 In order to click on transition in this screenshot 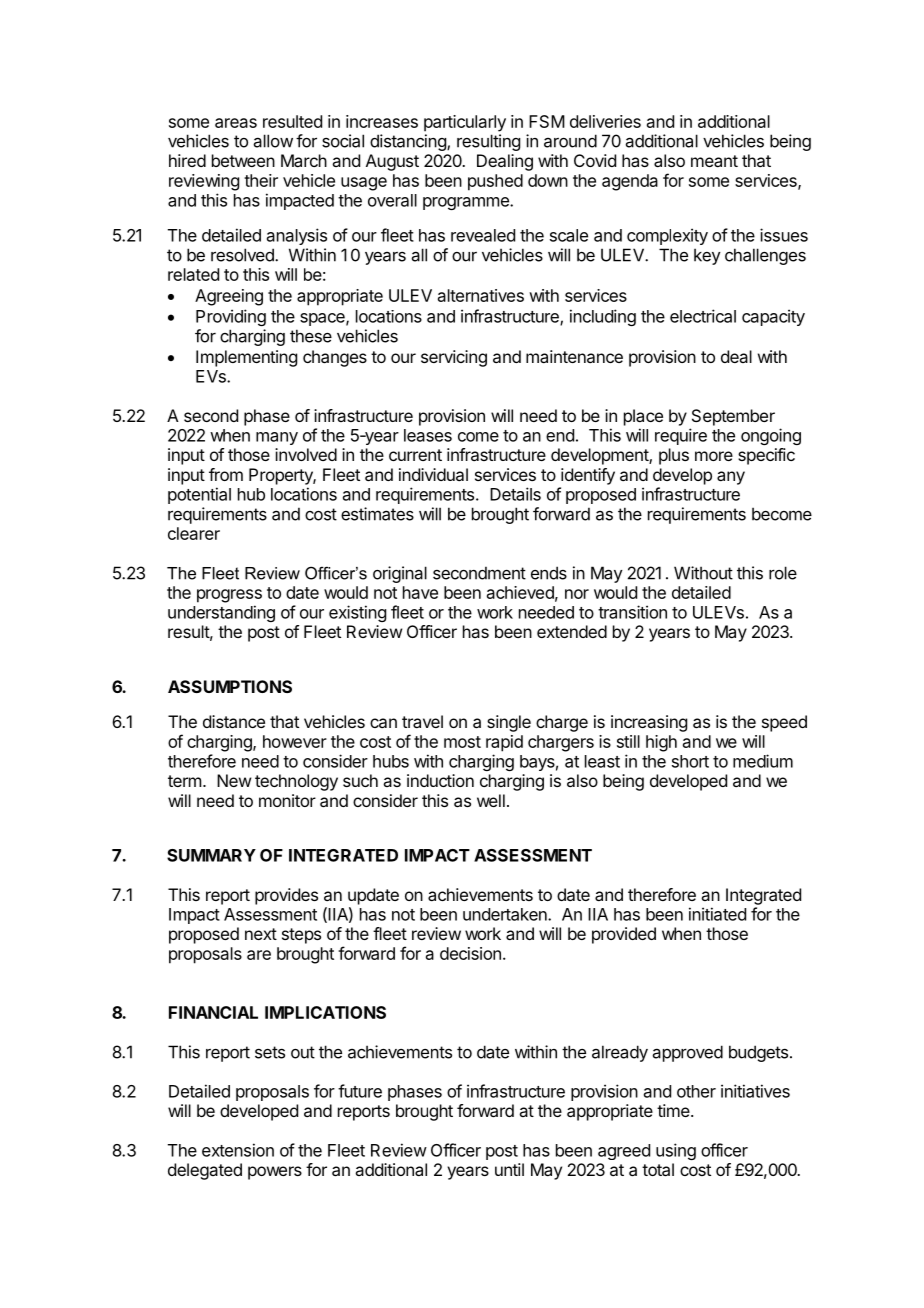, I will do `click(632, 612)`.
